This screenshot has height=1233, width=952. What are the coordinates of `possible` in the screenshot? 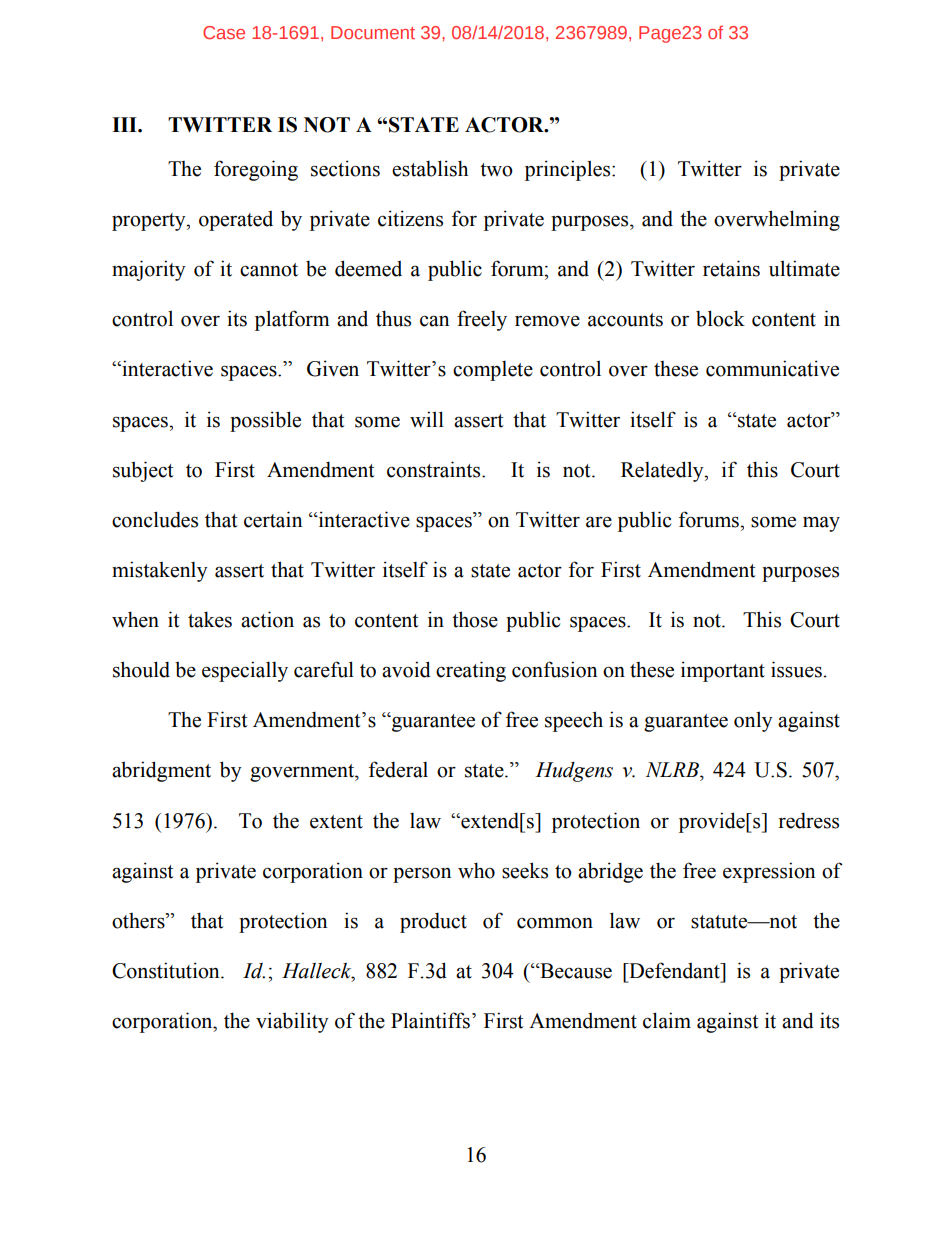 It's located at (265, 421).
